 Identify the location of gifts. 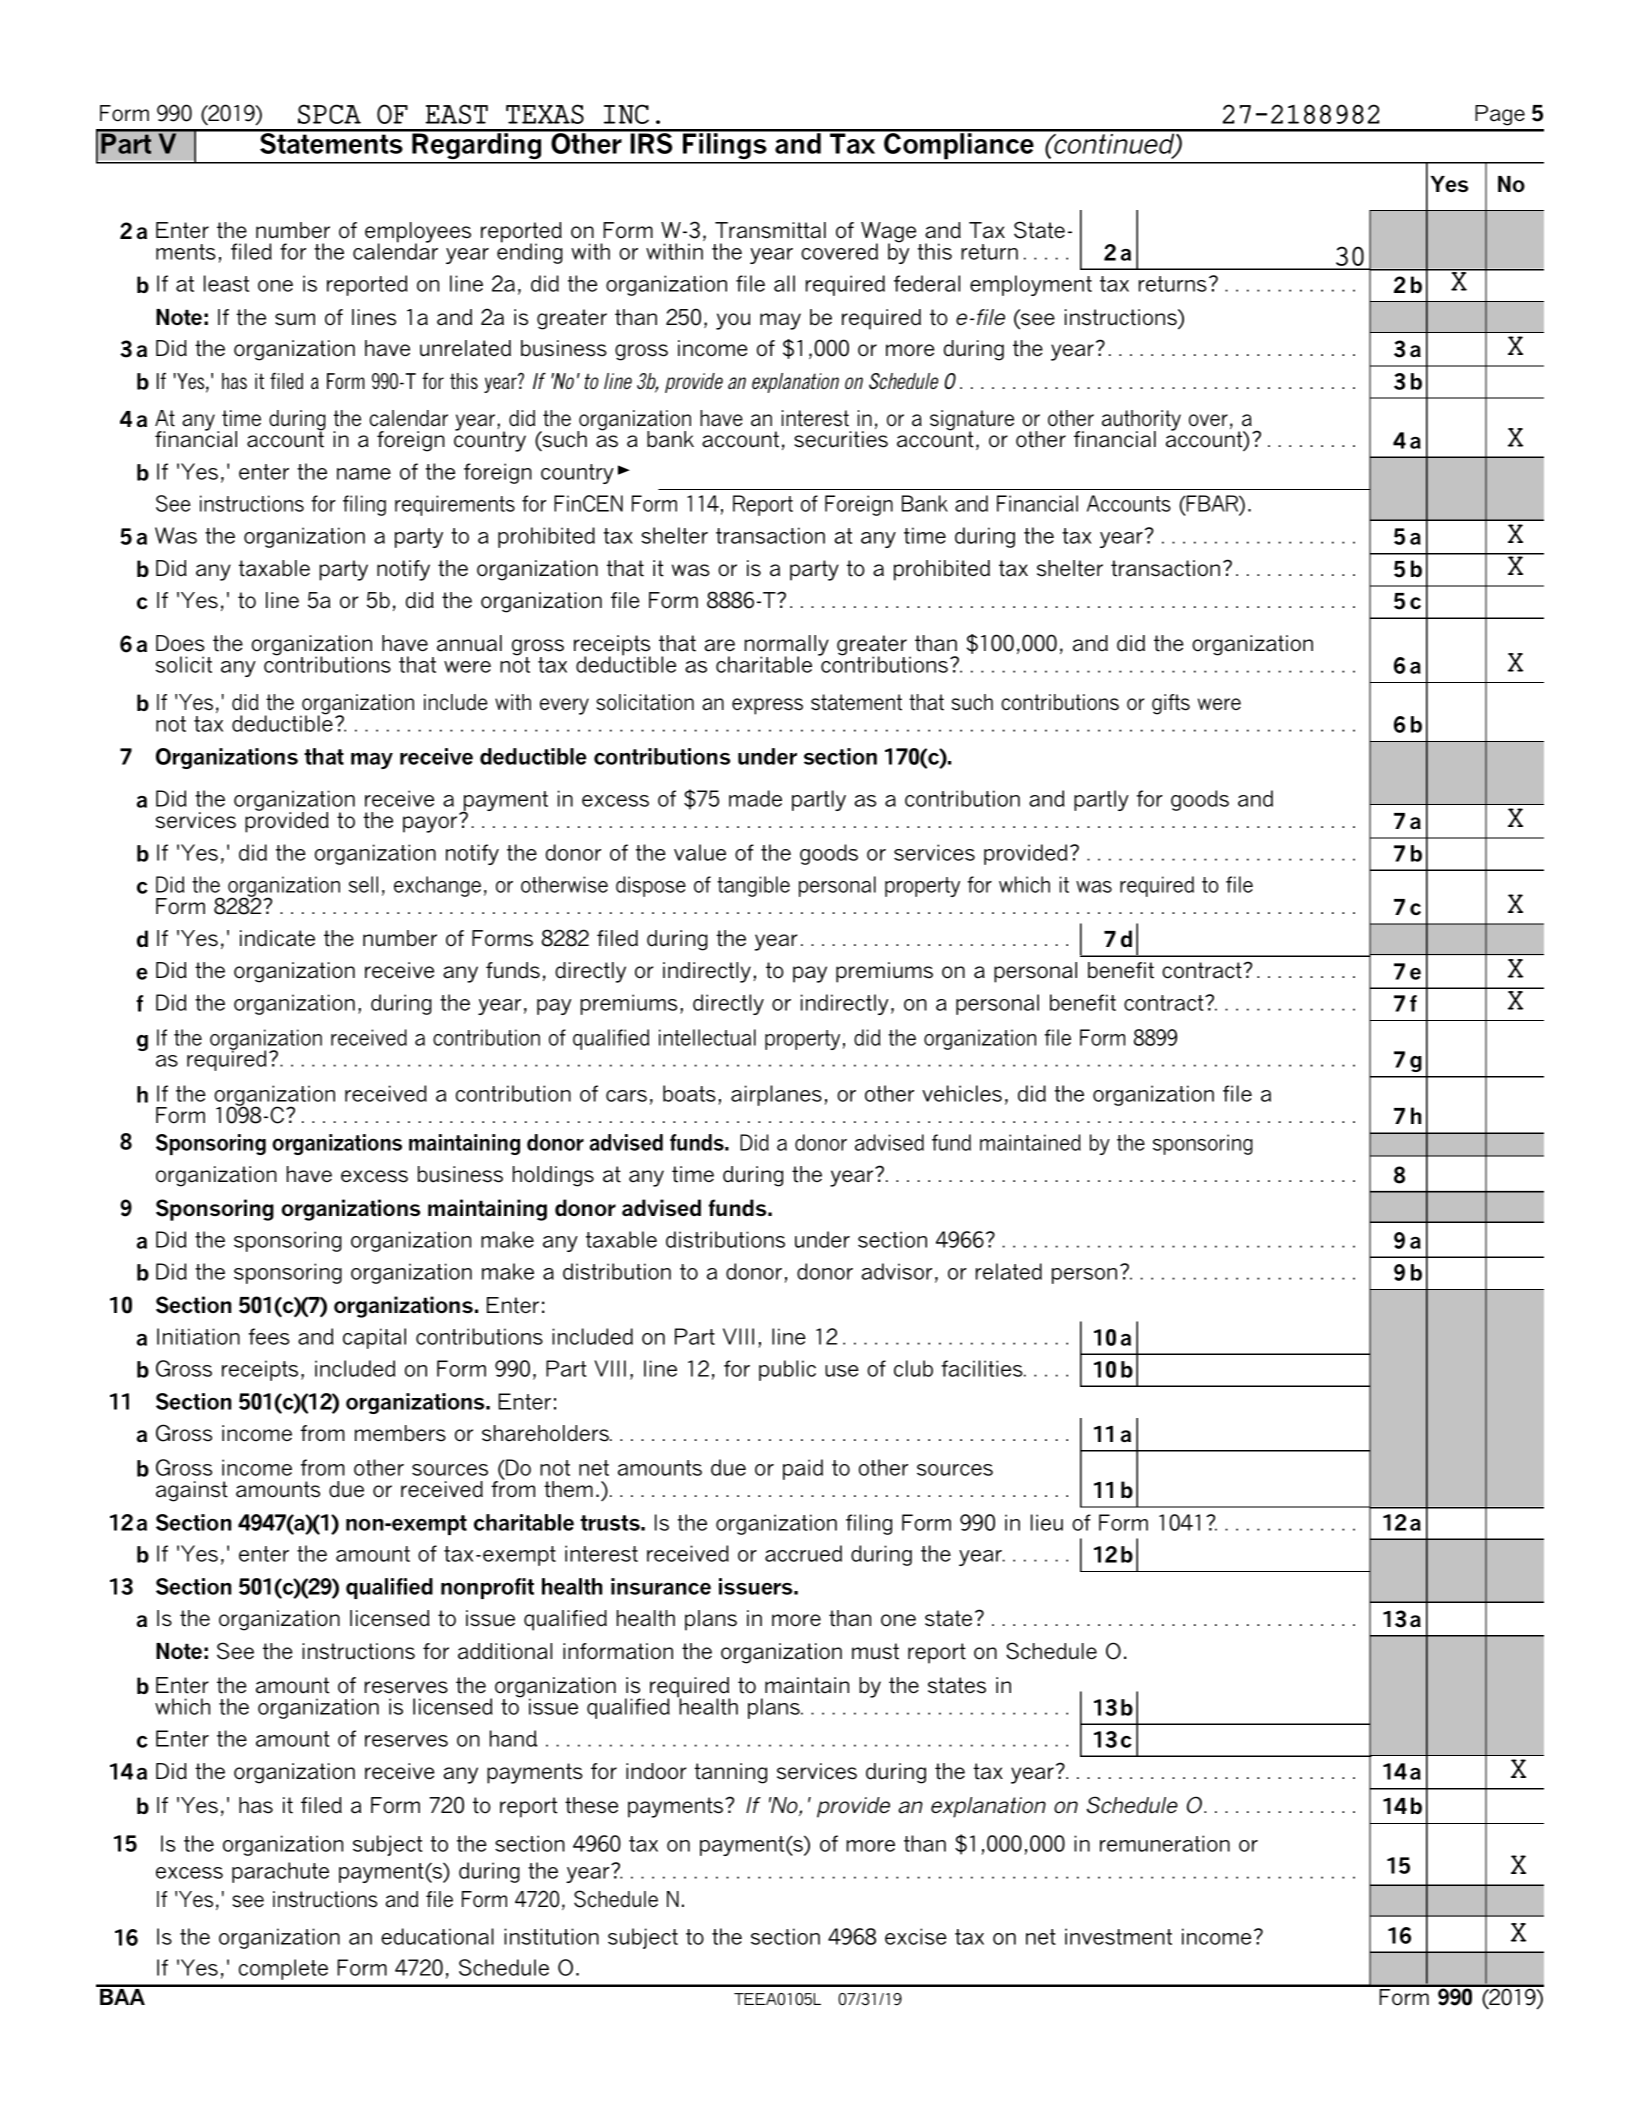
(1171, 704).
